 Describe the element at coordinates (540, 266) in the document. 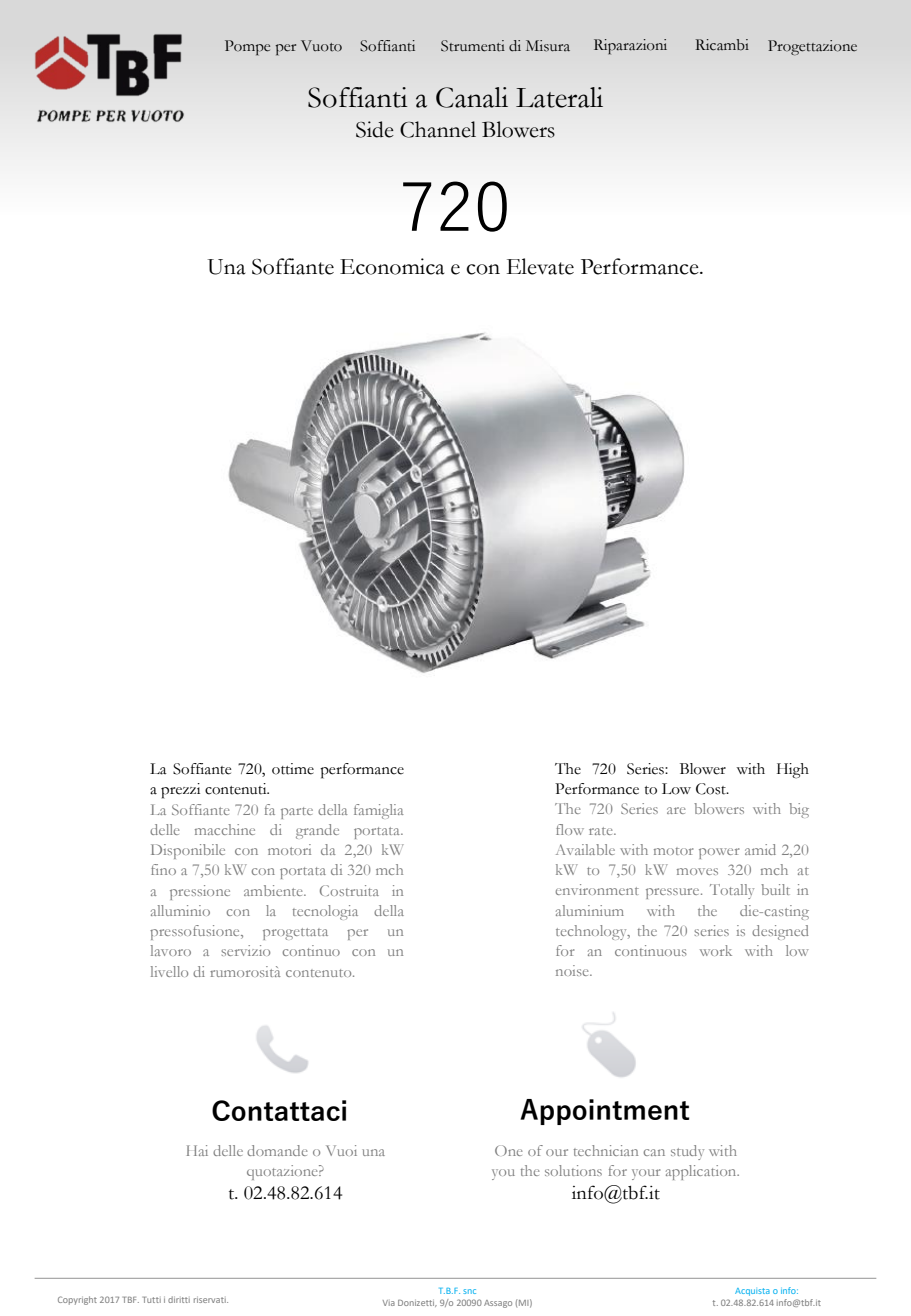

I see `Elevate` at that location.
